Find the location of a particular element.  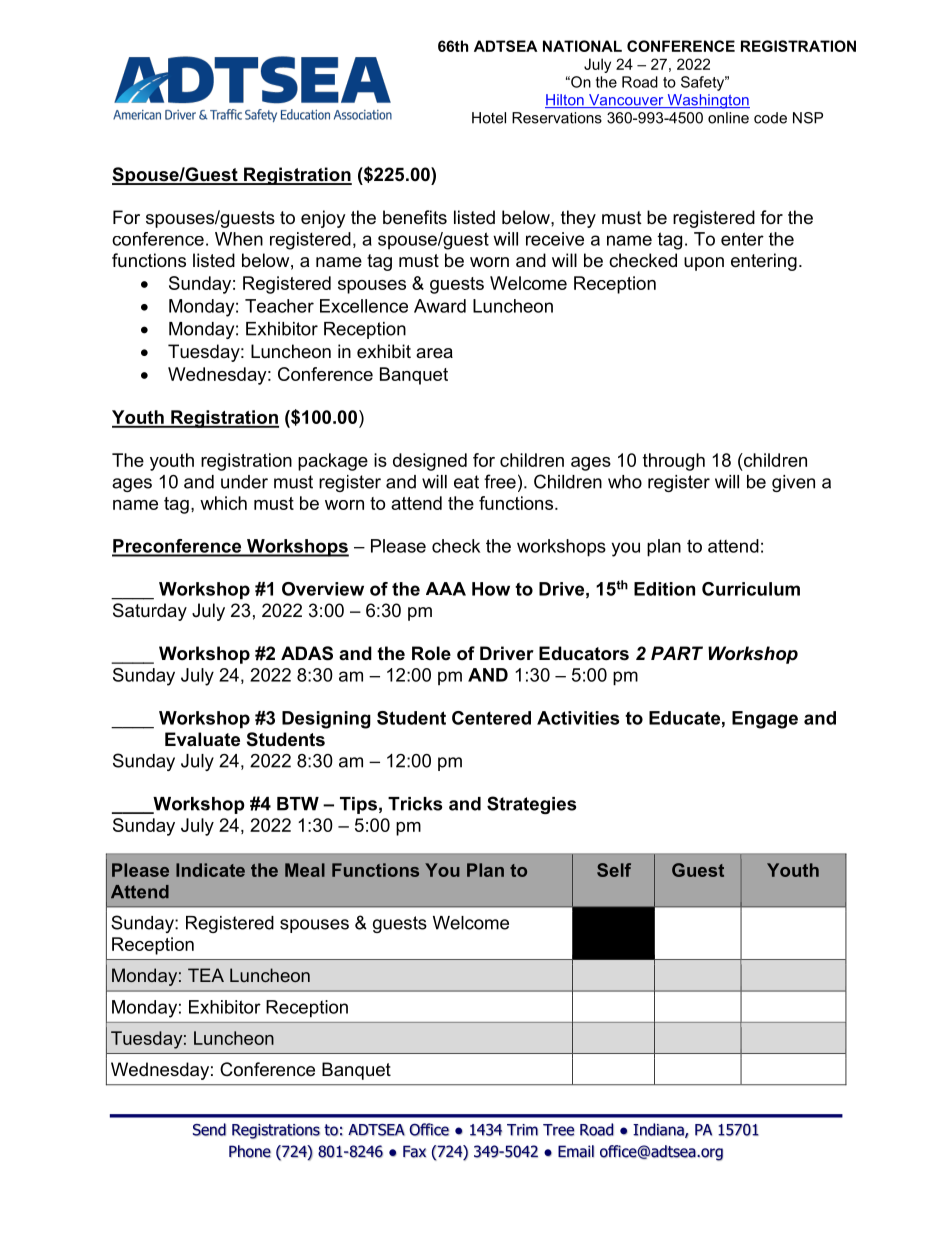

When is located at coordinates (239, 239).
